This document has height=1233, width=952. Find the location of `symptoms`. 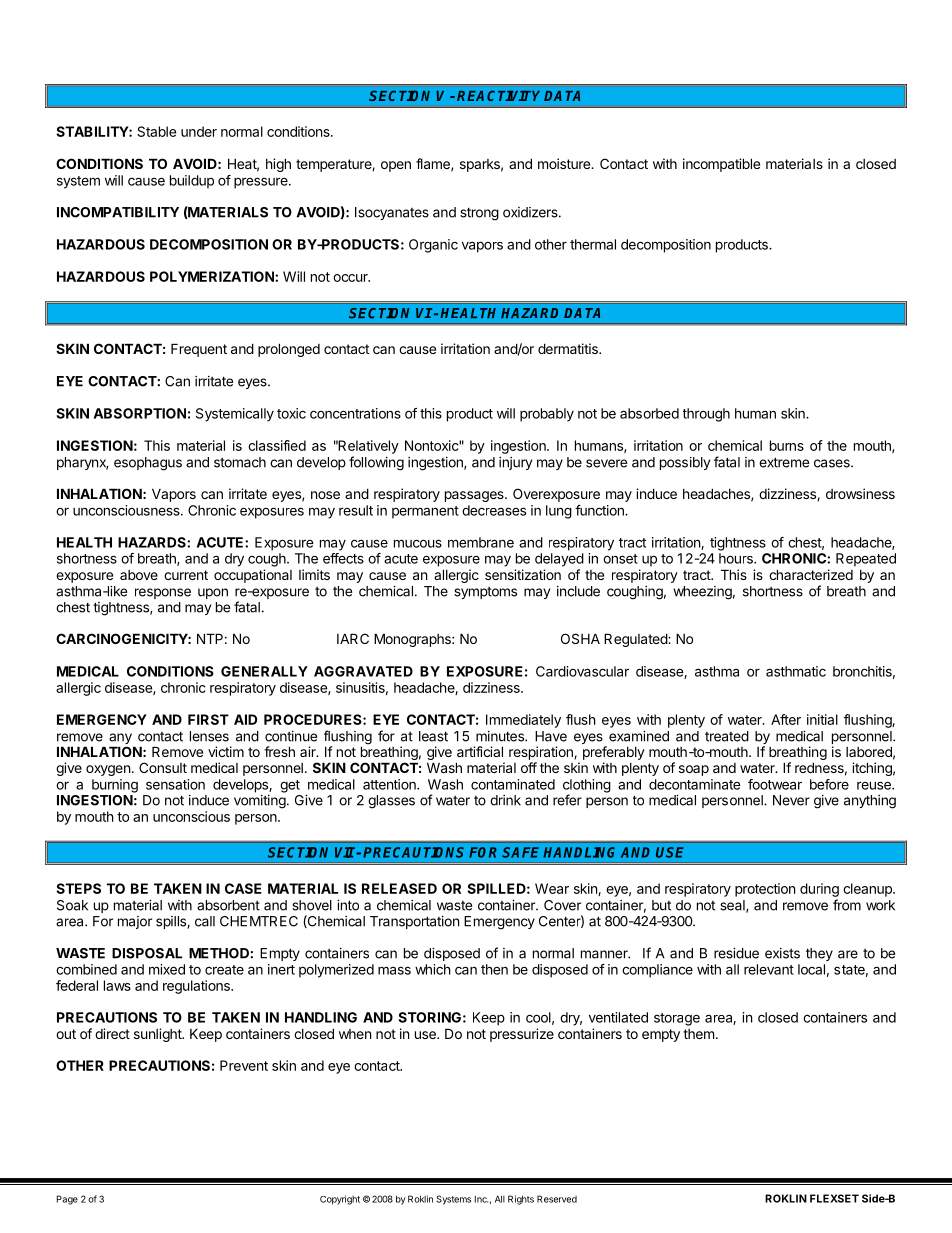

symptoms is located at coordinates (485, 593).
